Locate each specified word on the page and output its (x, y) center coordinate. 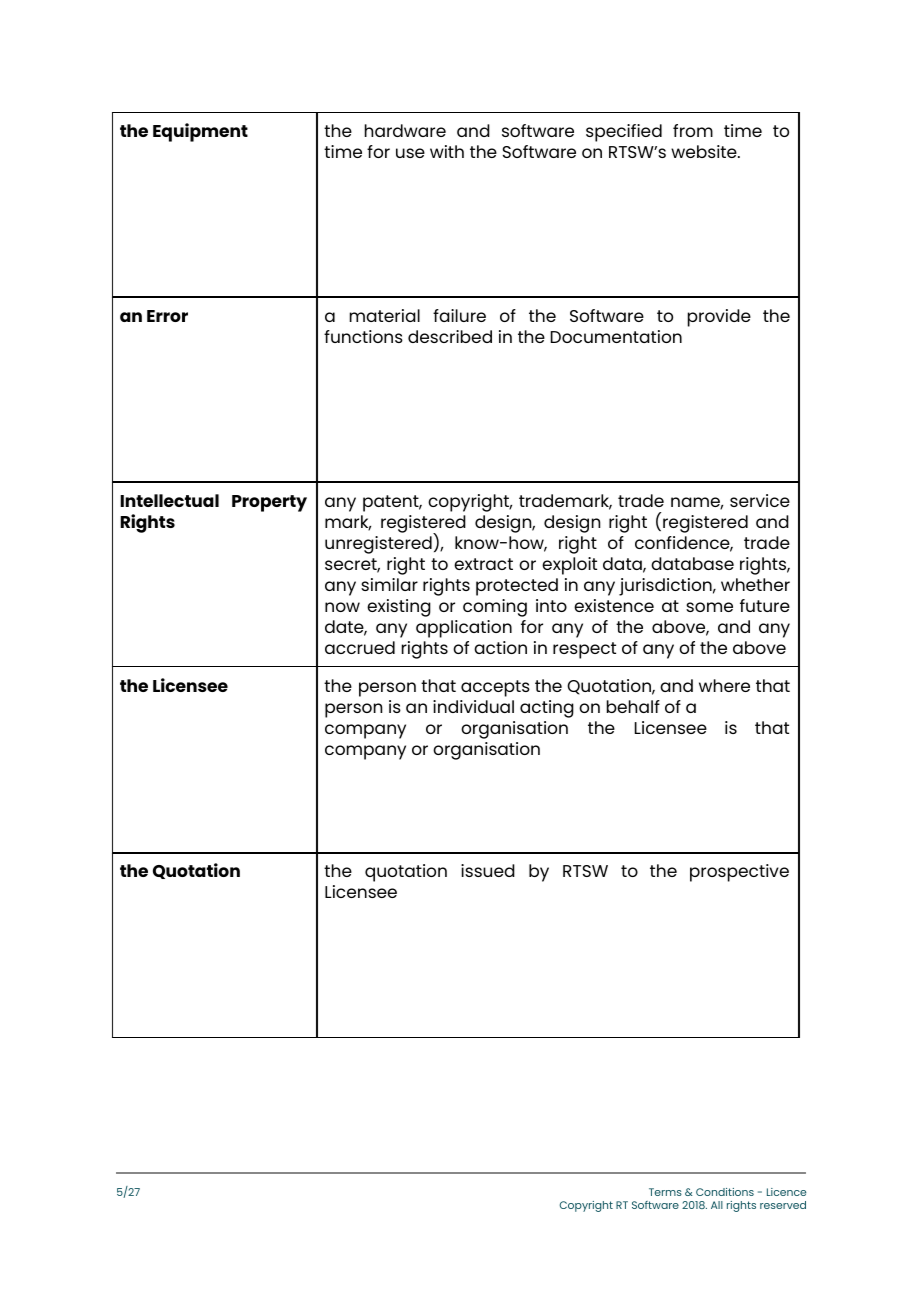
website (705, 151)
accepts (495, 688)
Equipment (200, 132)
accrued (360, 647)
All (717, 1205)
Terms (665, 1192)
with (447, 151)
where (724, 685)
